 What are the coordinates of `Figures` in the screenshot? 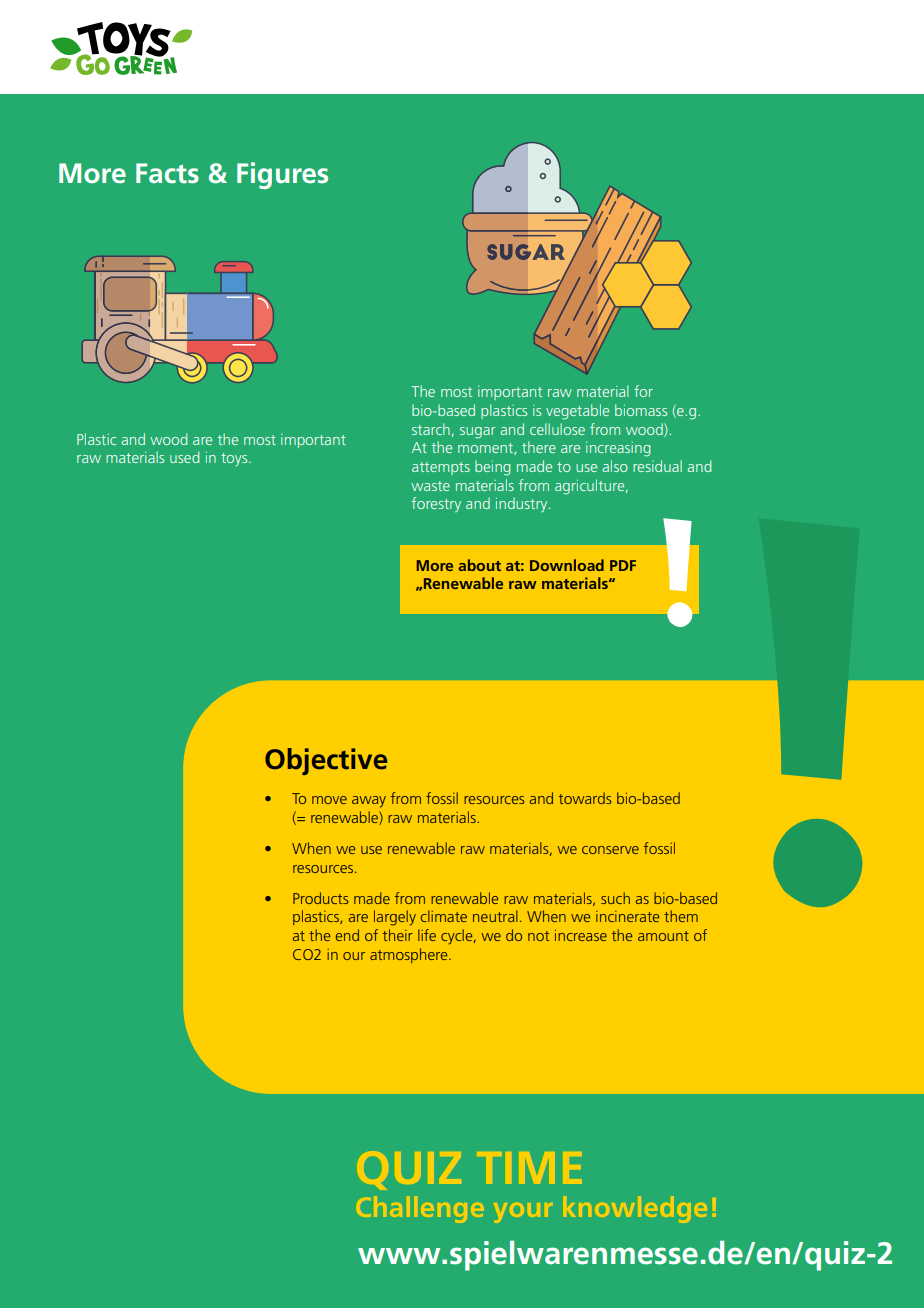 It's located at (282, 175).
